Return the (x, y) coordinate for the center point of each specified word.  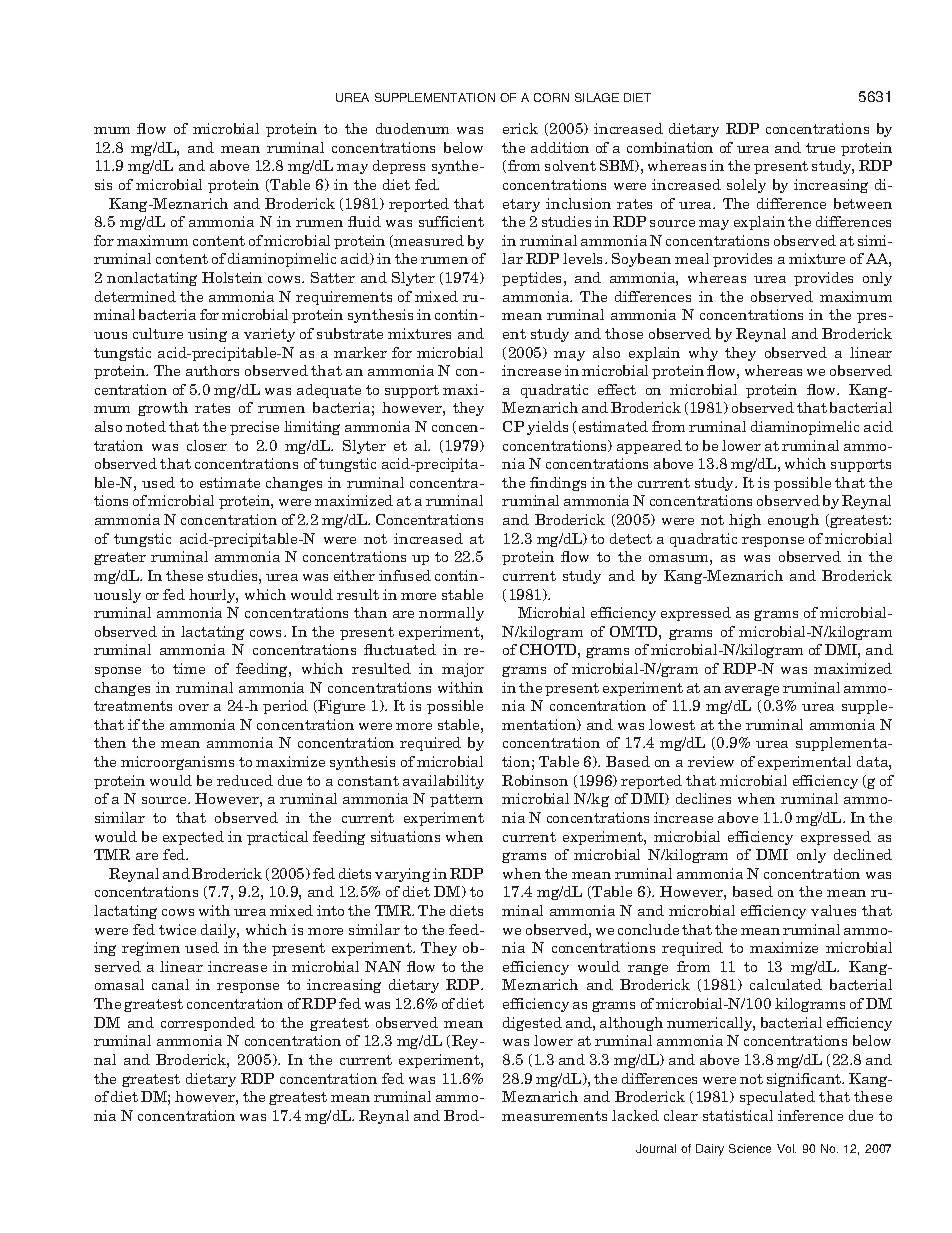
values (833, 910)
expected (193, 838)
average (752, 690)
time (189, 668)
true (820, 148)
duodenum (412, 128)
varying (402, 875)
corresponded (208, 1024)
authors (212, 370)
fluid (364, 221)
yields (547, 428)
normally (451, 614)
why (703, 354)
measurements (554, 1116)
